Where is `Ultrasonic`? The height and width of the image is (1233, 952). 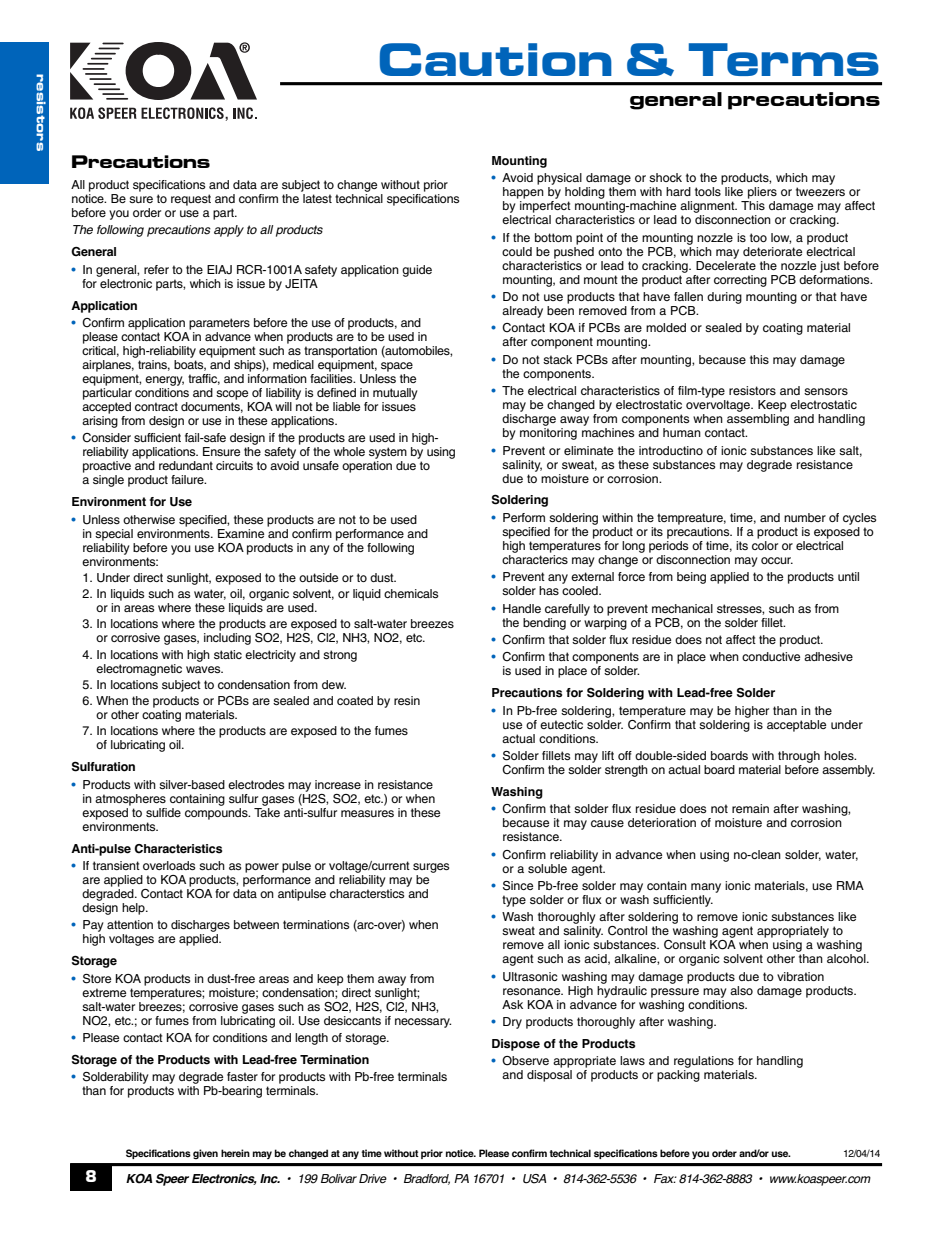
Ultrasonic is located at coordinates (530, 977).
